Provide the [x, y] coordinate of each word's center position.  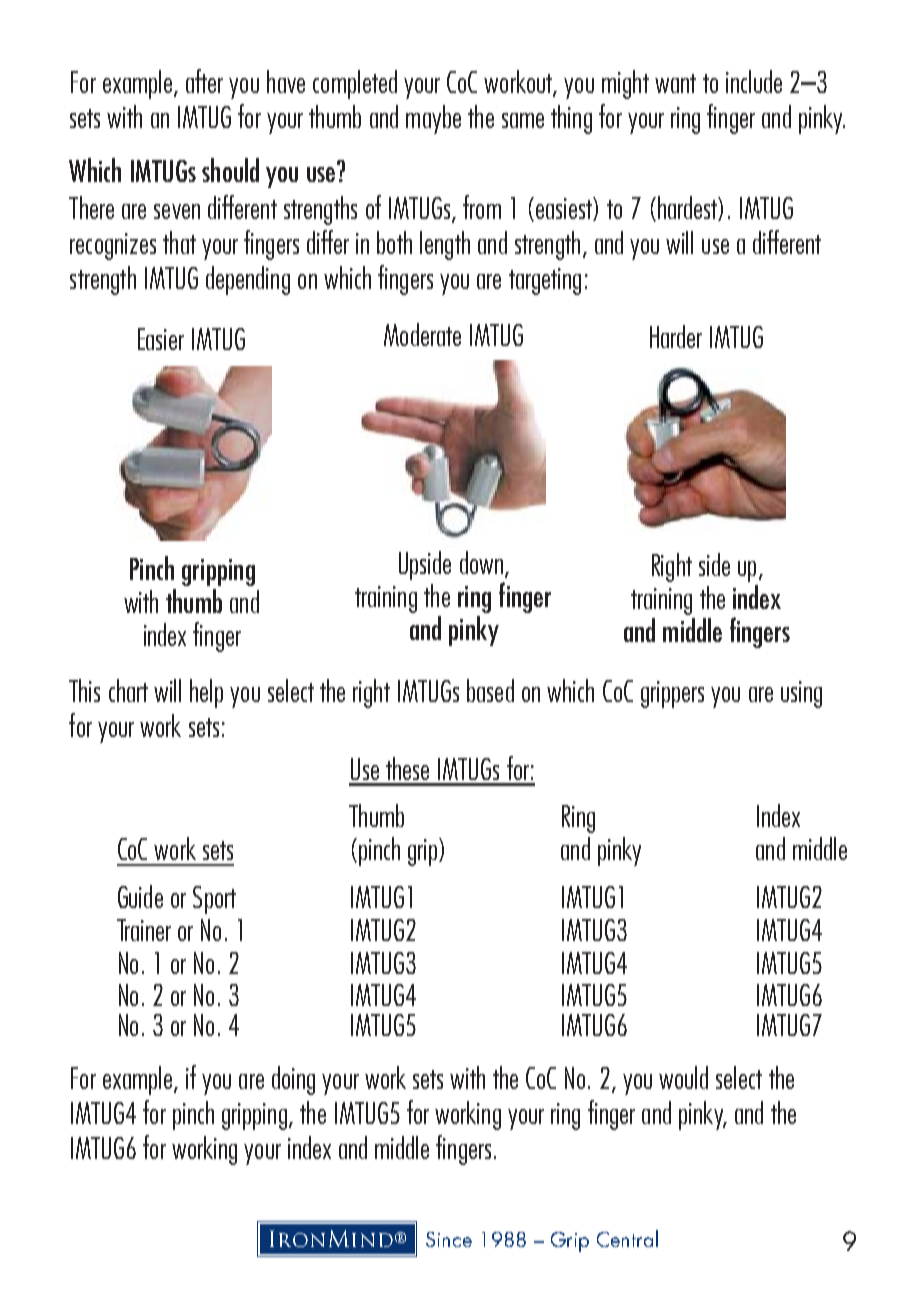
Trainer [144, 930]
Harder [676, 336]
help [206, 693]
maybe [433, 119]
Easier [161, 339]
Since [449, 1239]
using [801, 694]
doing [293, 1080]
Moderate [422, 334]
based [490, 690]
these [407, 768]
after [204, 81]
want [675, 83]
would [683, 1077]
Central [627, 1238]
